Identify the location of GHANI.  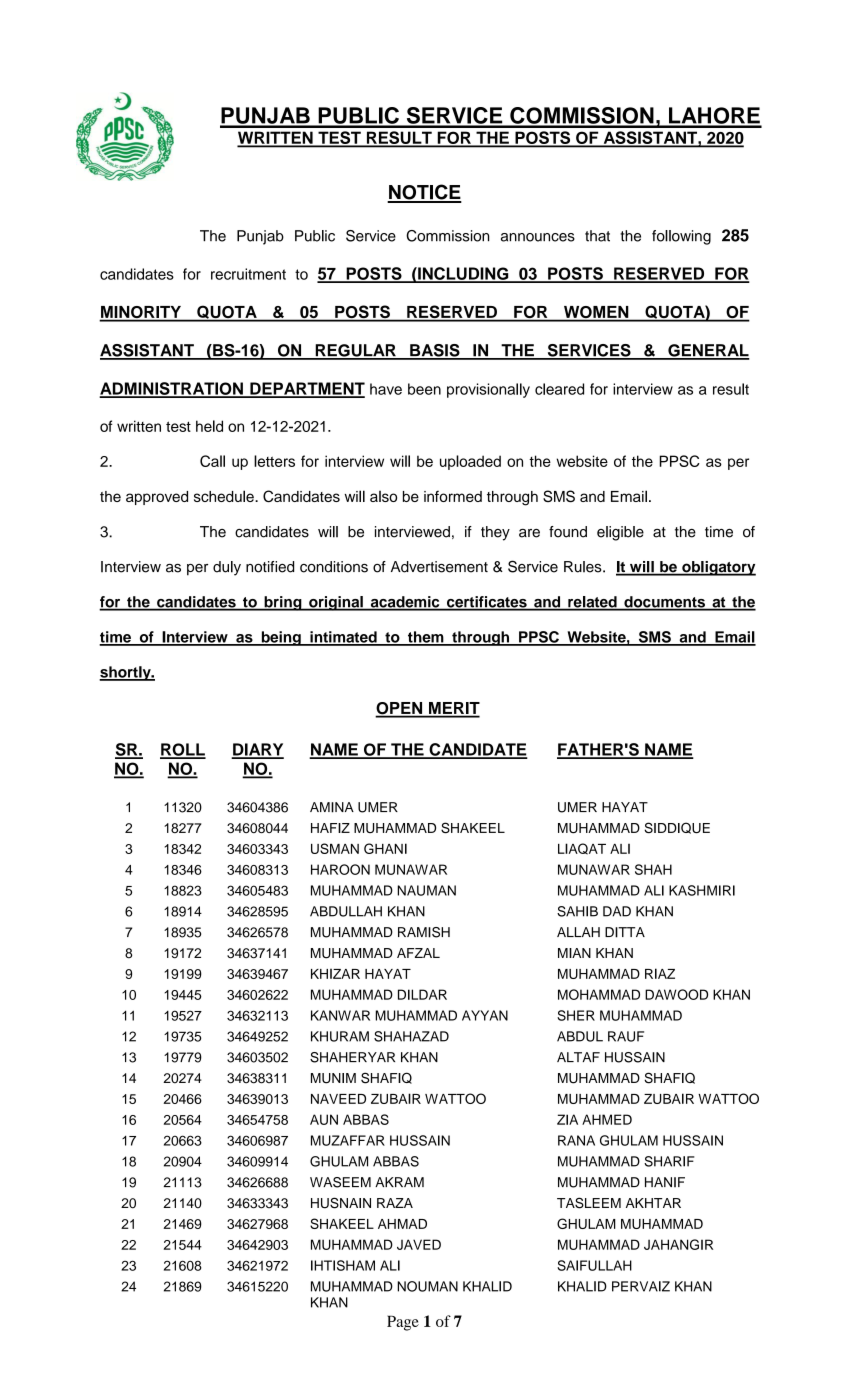
(385, 848).
